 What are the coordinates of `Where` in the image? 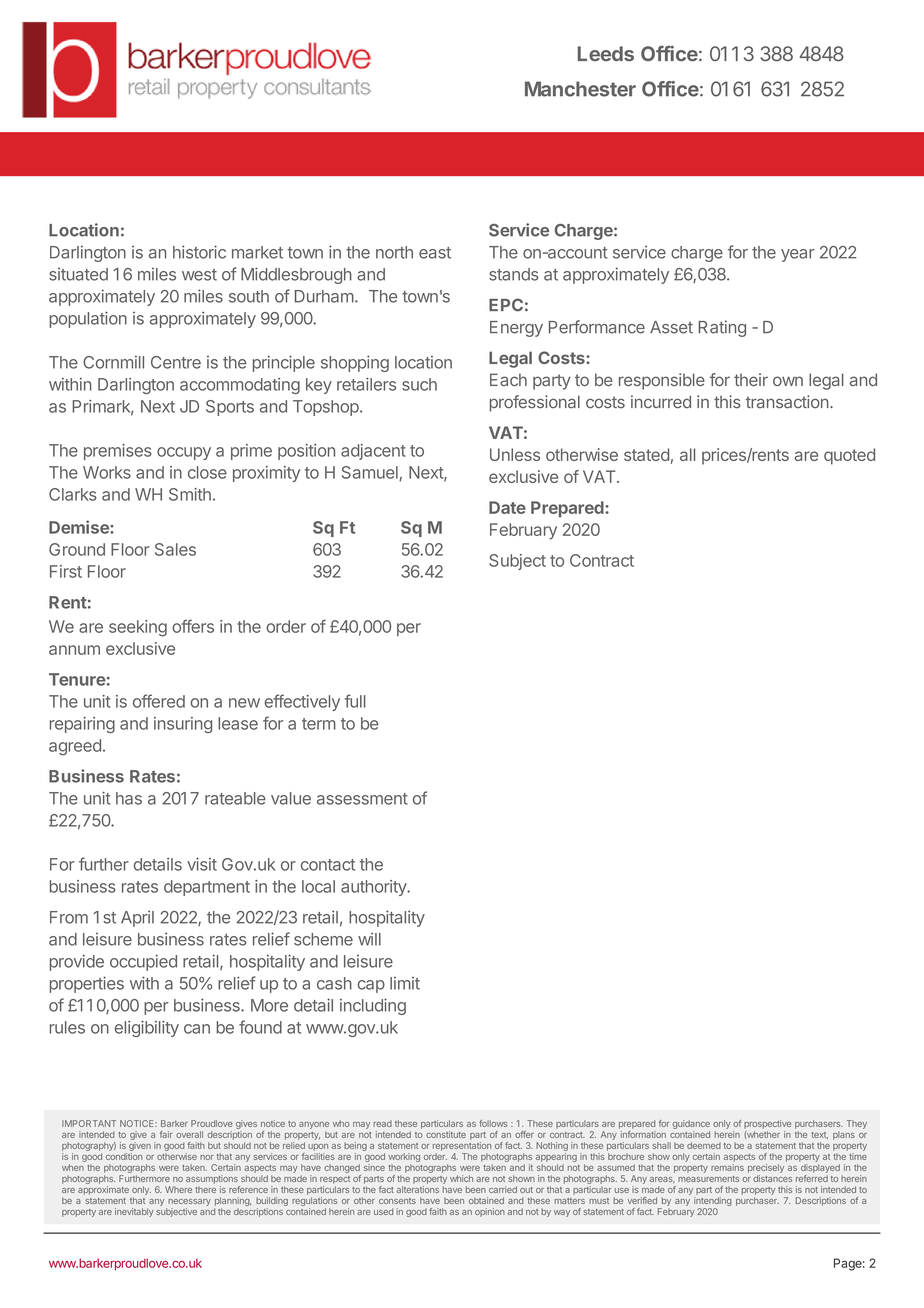 It's located at (178, 1189).
